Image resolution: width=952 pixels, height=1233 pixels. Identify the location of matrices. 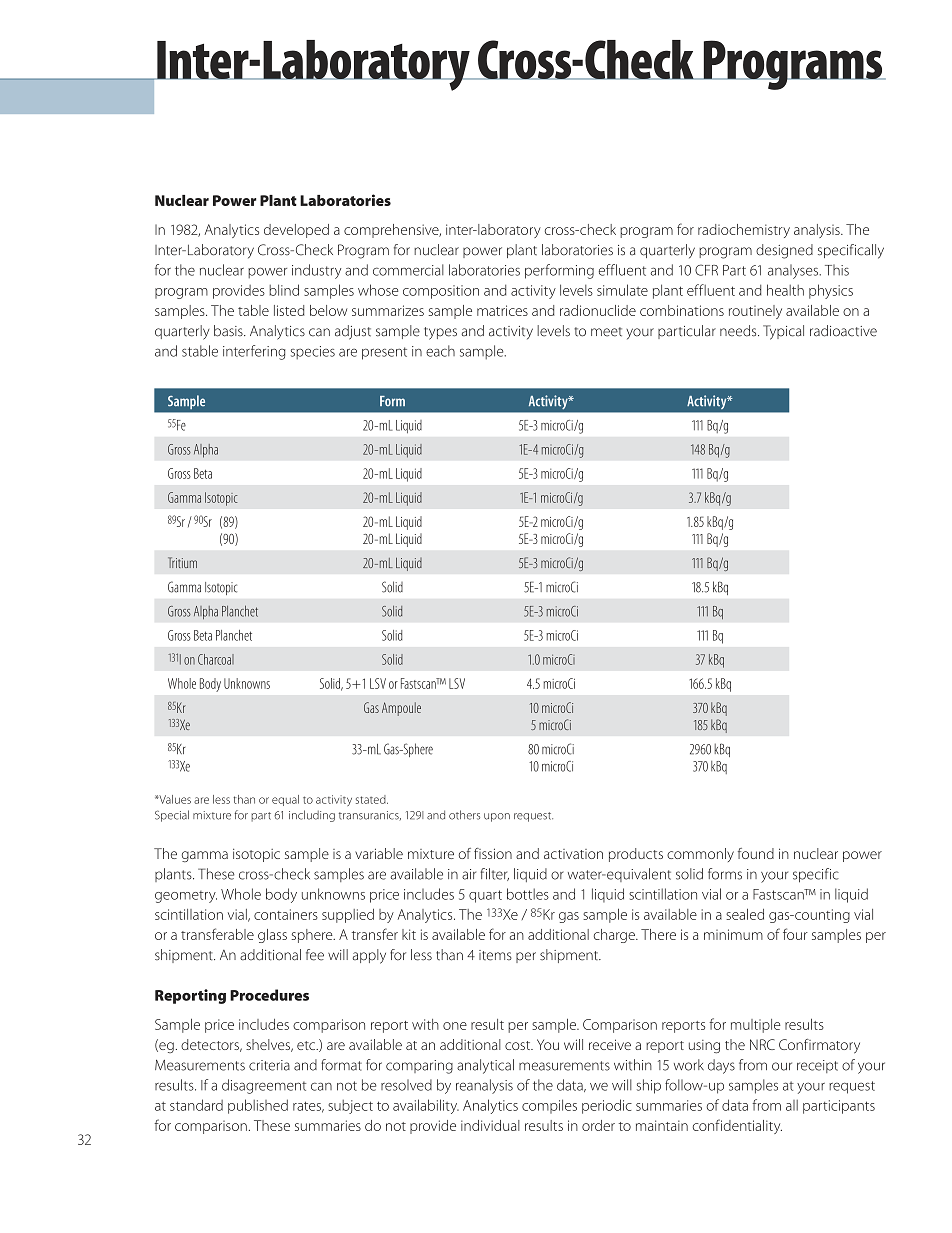
(502, 310).
